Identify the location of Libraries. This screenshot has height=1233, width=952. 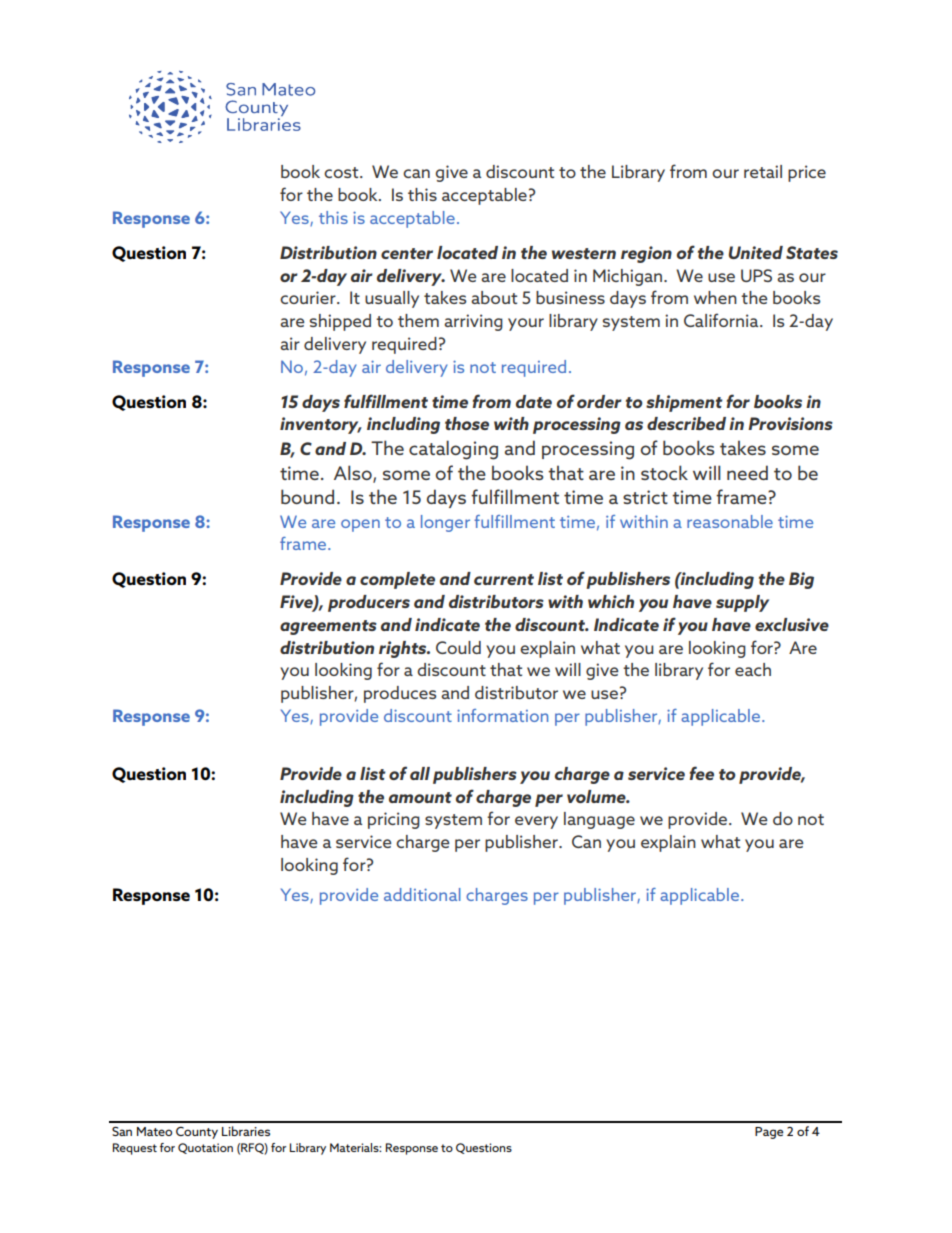
(246, 1131).
